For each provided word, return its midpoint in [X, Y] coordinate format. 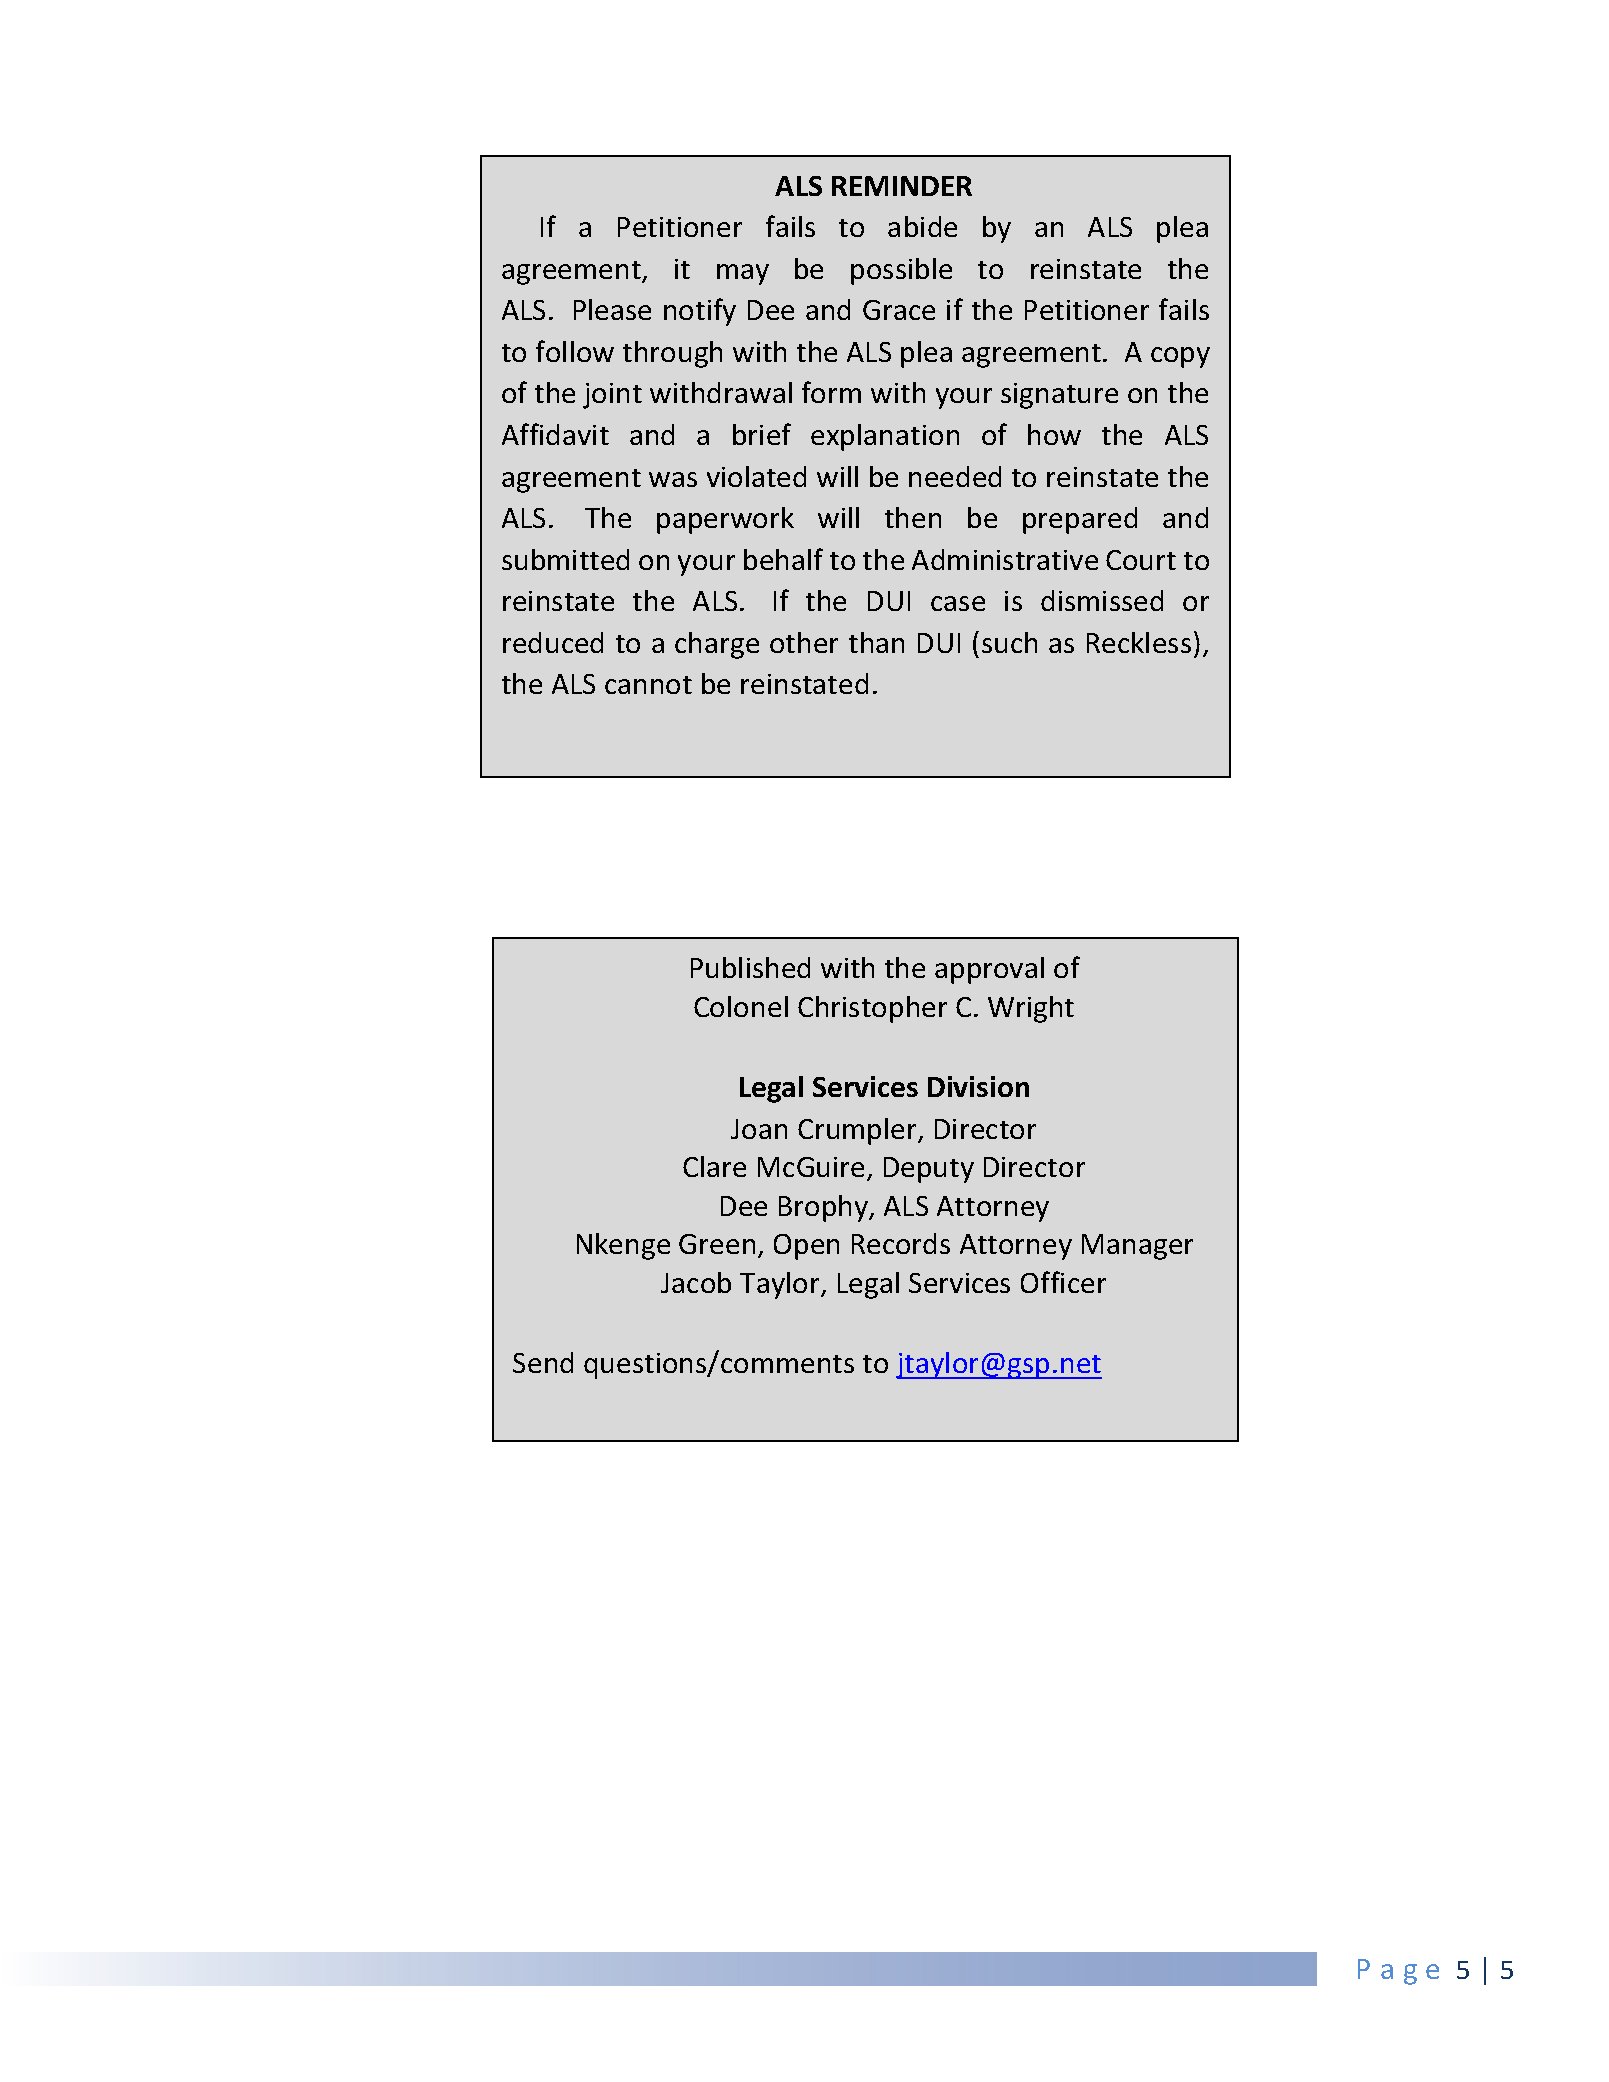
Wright [1031, 1009]
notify [700, 312]
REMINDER [902, 186]
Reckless [1139, 642]
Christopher [872, 1009]
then [913, 517]
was [673, 479]
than [876, 642]
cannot [648, 685]
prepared [1080, 520]
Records [901, 1243]
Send [543, 1362]
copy [1180, 357]
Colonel [741, 1006]
